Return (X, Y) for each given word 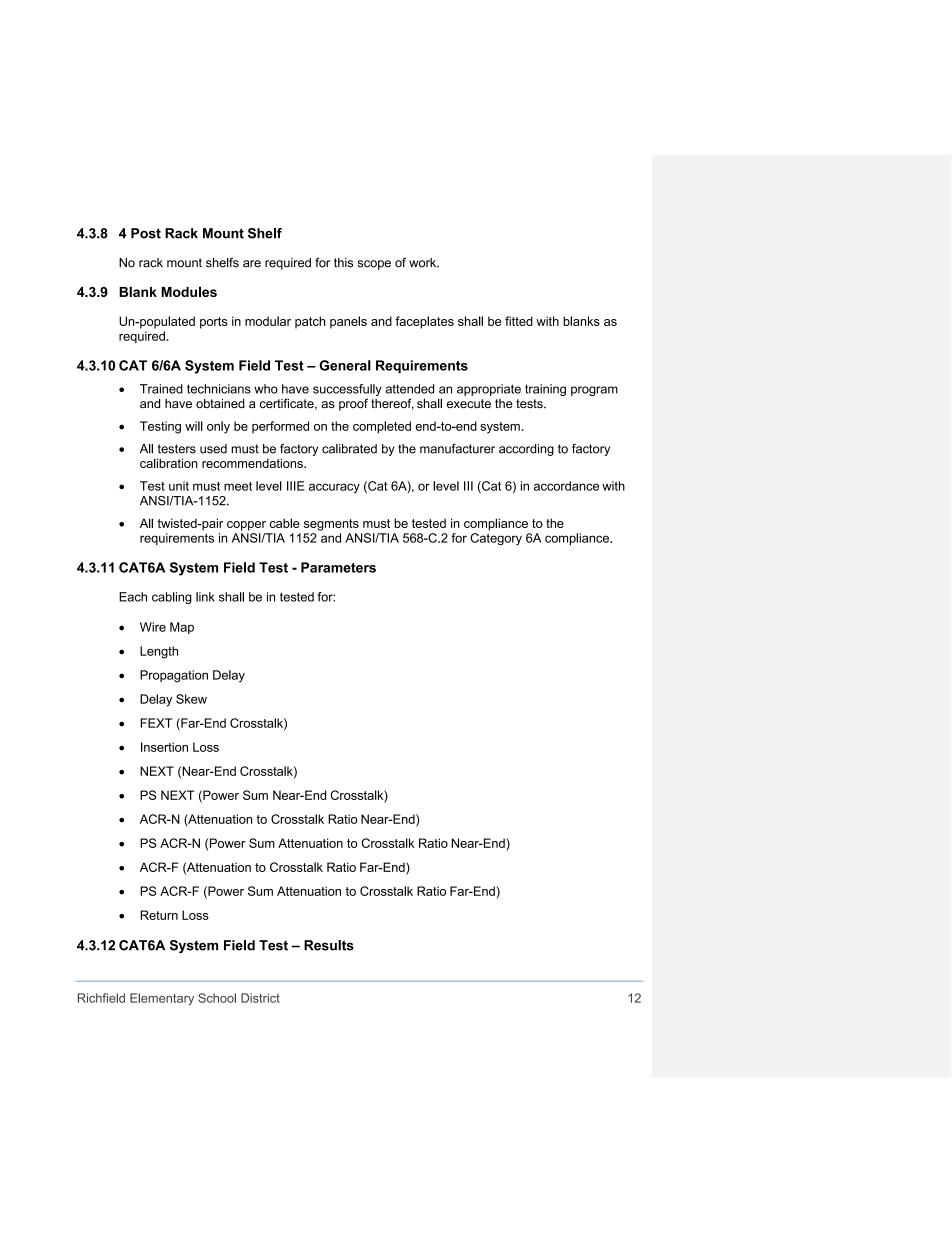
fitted (519, 321)
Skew (191, 699)
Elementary (162, 999)
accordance (566, 486)
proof (353, 404)
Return (159, 915)
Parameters (338, 567)
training (545, 390)
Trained (161, 389)
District (260, 998)
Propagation (174, 676)
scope (374, 265)
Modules (189, 291)
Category (496, 539)
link (205, 597)
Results (329, 945)
